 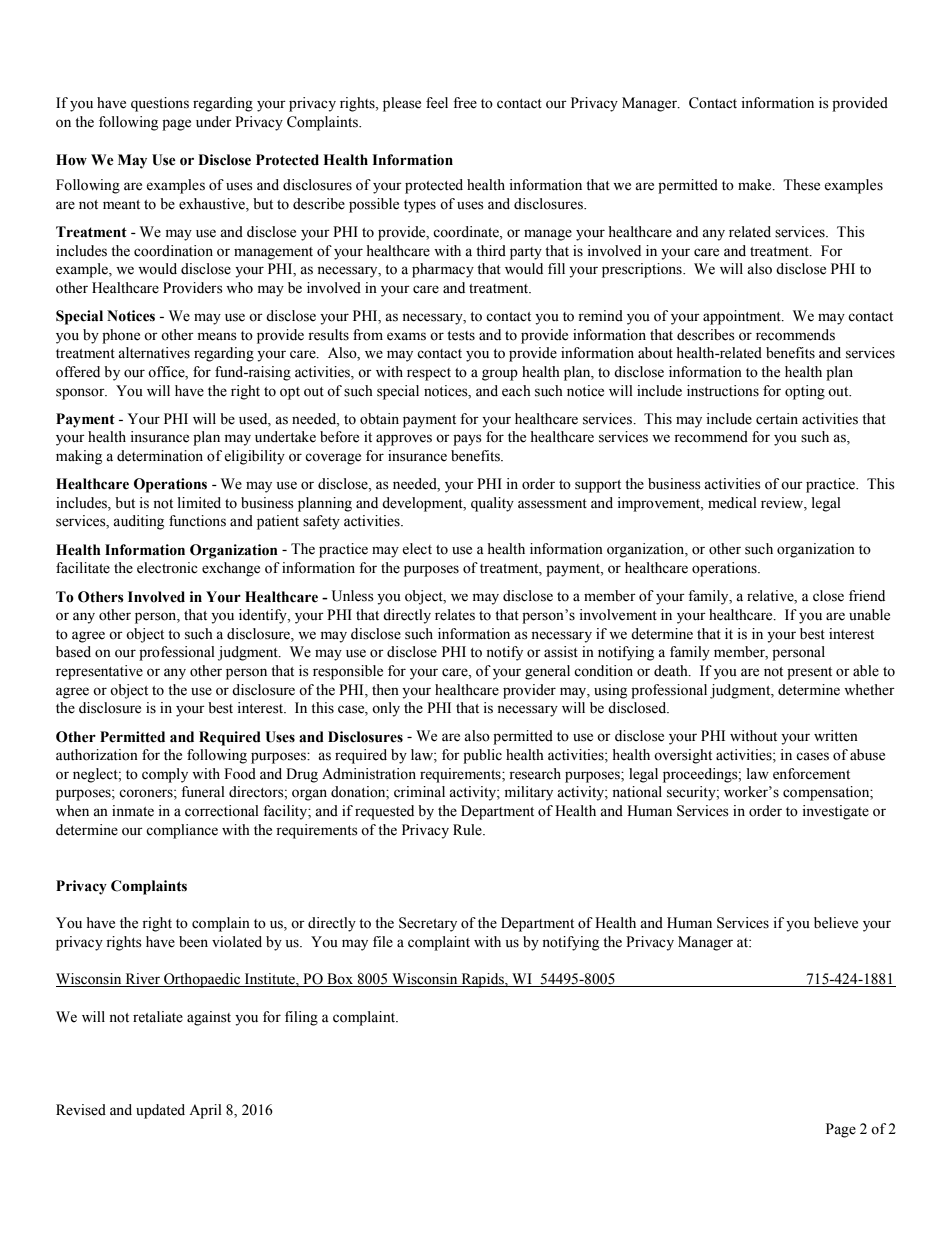 What do you see at coordinates (836, 923) in the screenshot?
I see `believe` at bounding box center [836, 923].
